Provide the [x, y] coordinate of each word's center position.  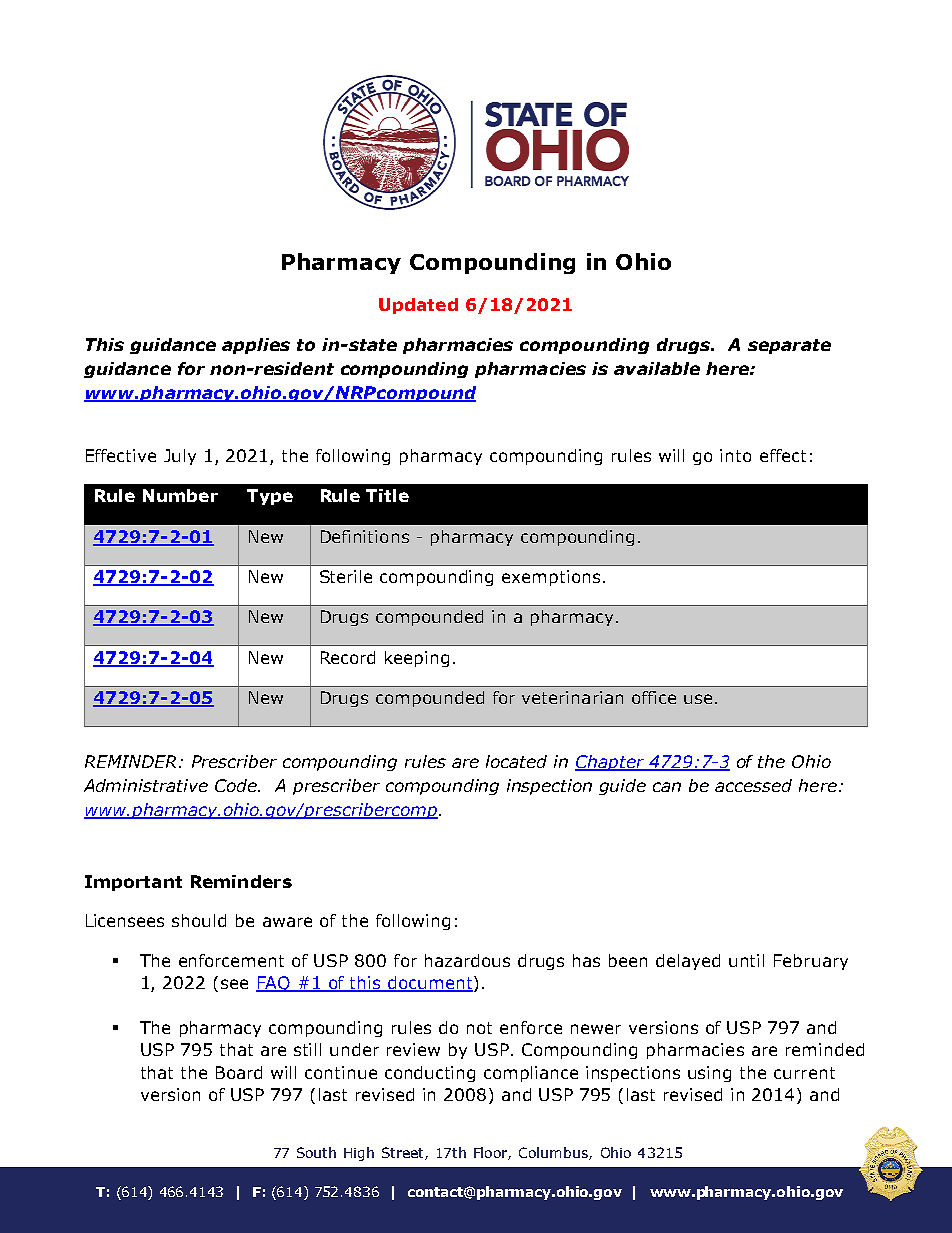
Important [133, 883]
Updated [418, 306]
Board [239, 1072]
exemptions [551, 578]
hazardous [467, 960]
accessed [753, 785]
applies [256, 346]
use [698, 699]
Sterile [346, 576]
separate [789, 346]
